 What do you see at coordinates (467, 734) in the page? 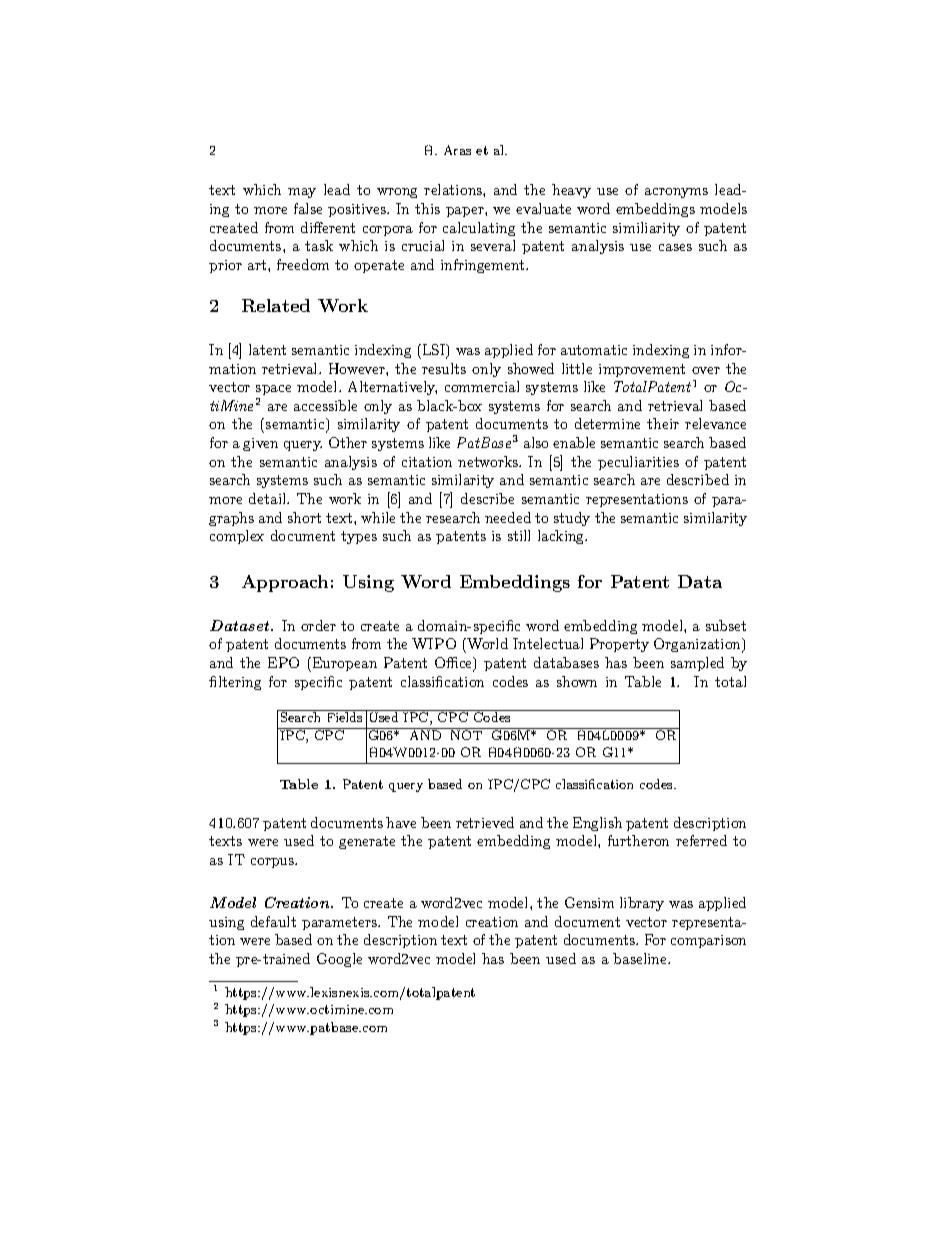
I see `NOT` at bounding box center [467, 734].
